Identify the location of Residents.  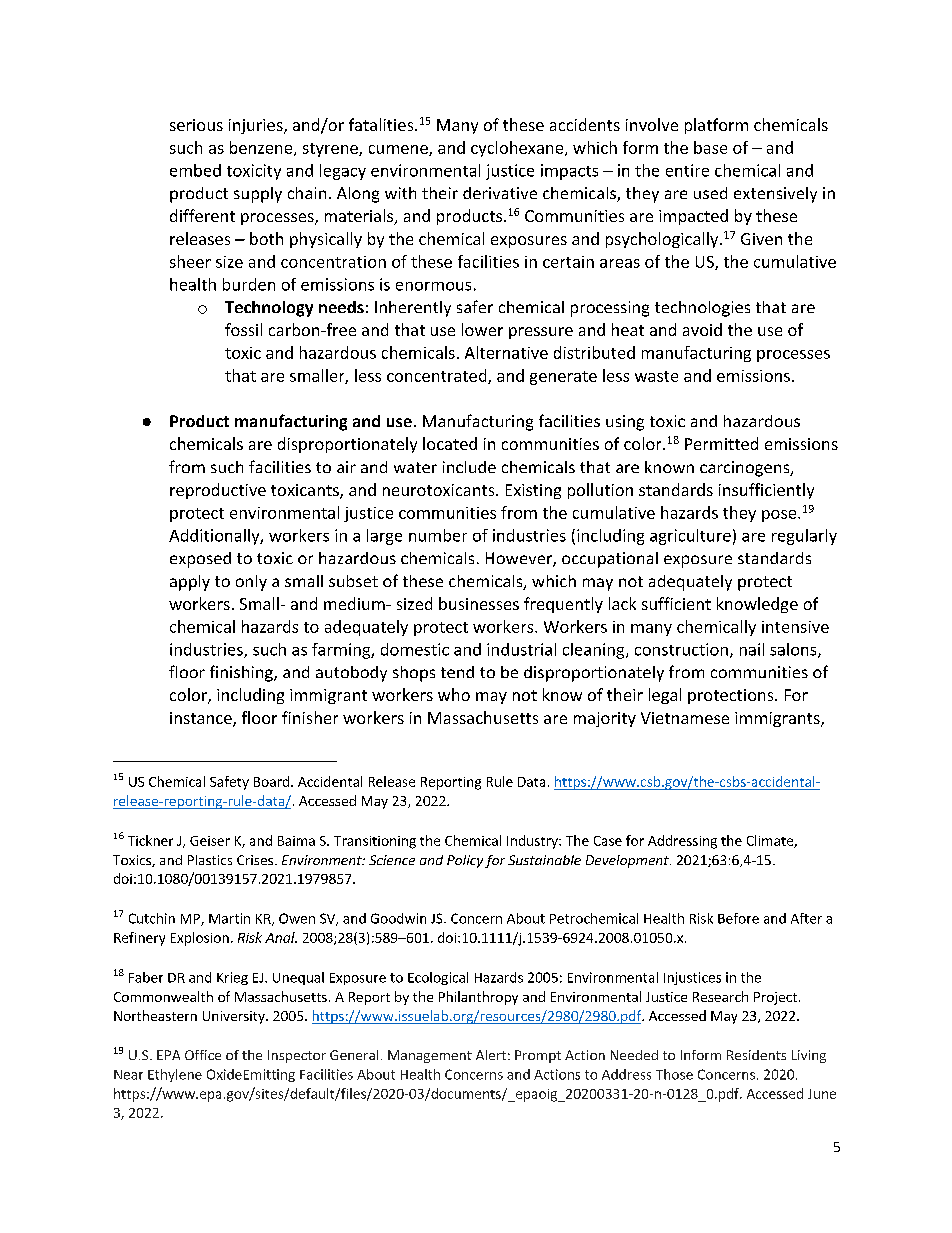
(756, 1055).
